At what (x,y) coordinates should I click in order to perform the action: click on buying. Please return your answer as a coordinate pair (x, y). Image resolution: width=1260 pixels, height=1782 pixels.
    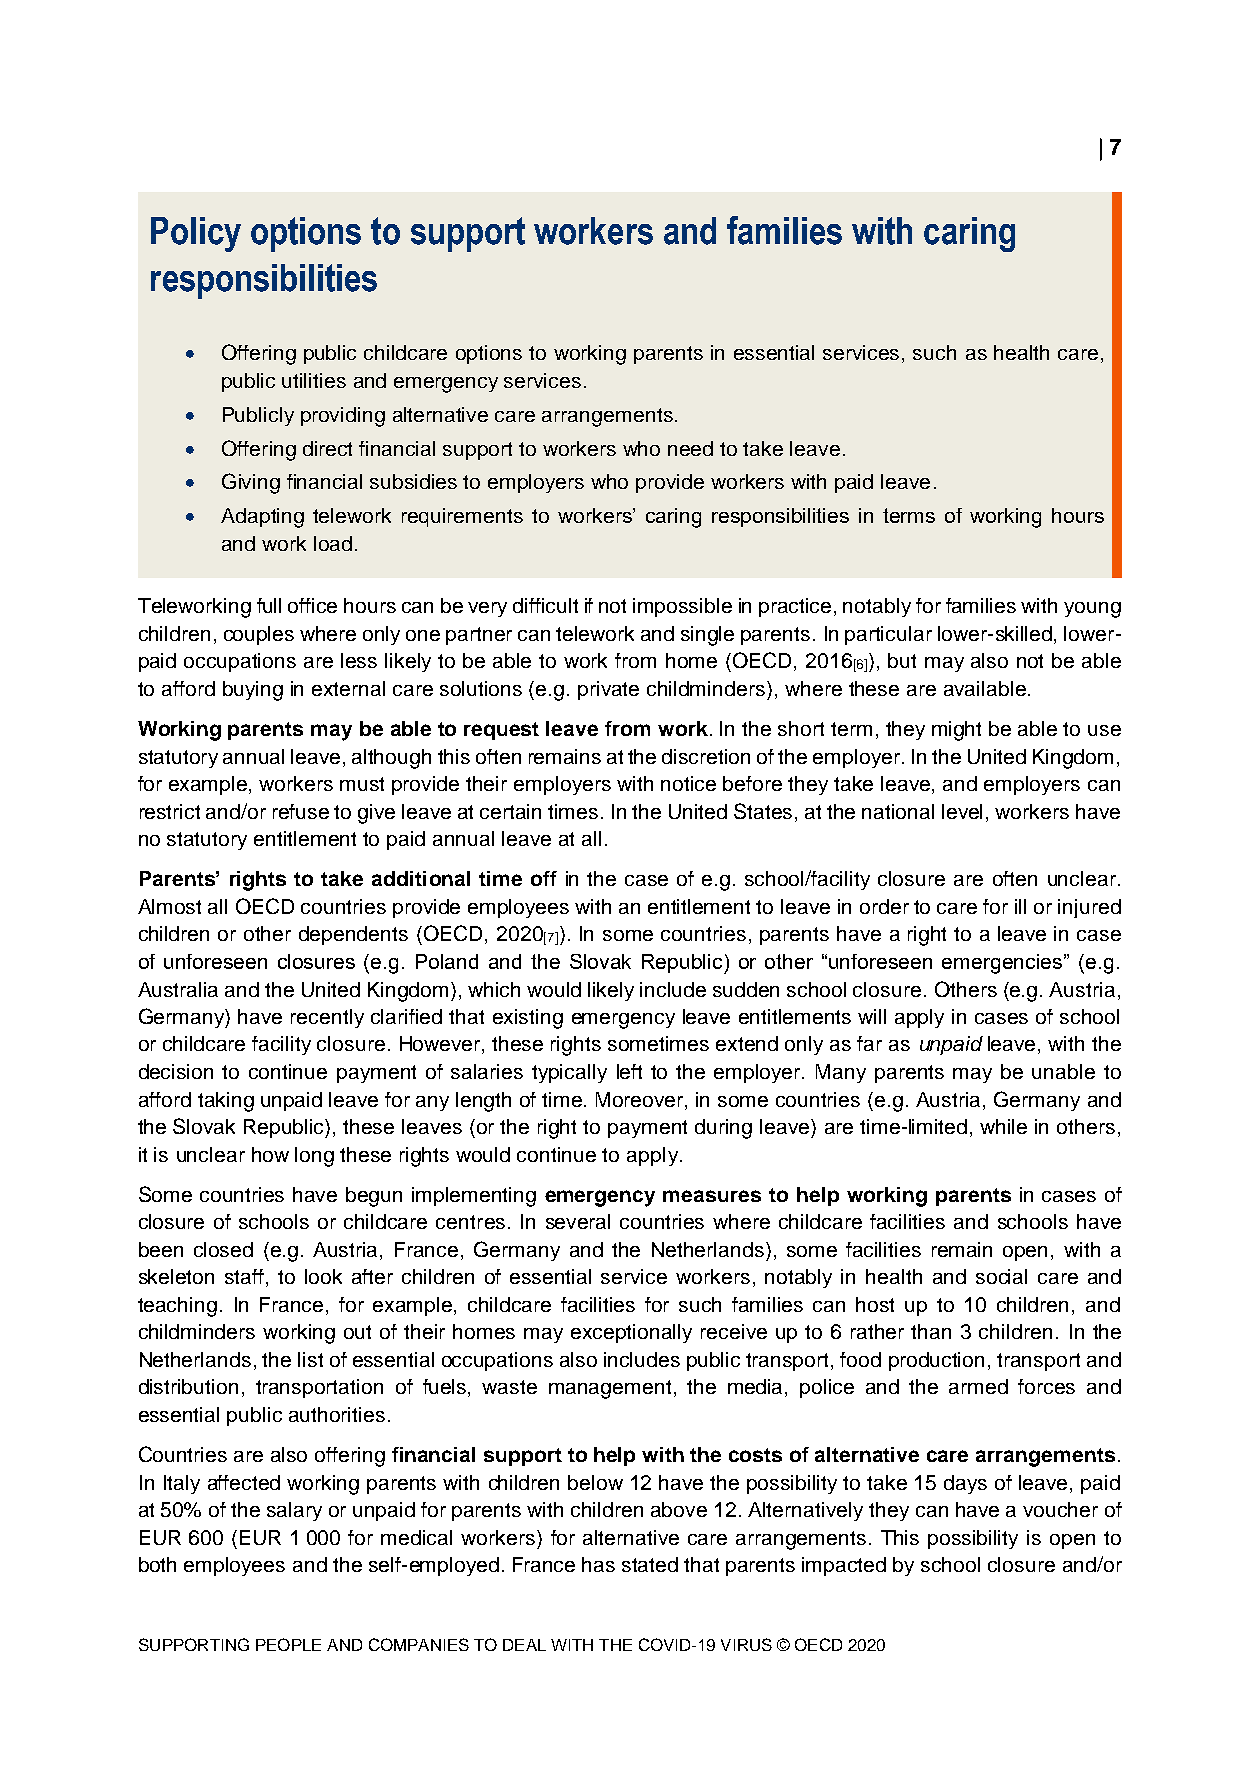
    Looking at the image, I should click on (253, 691).
